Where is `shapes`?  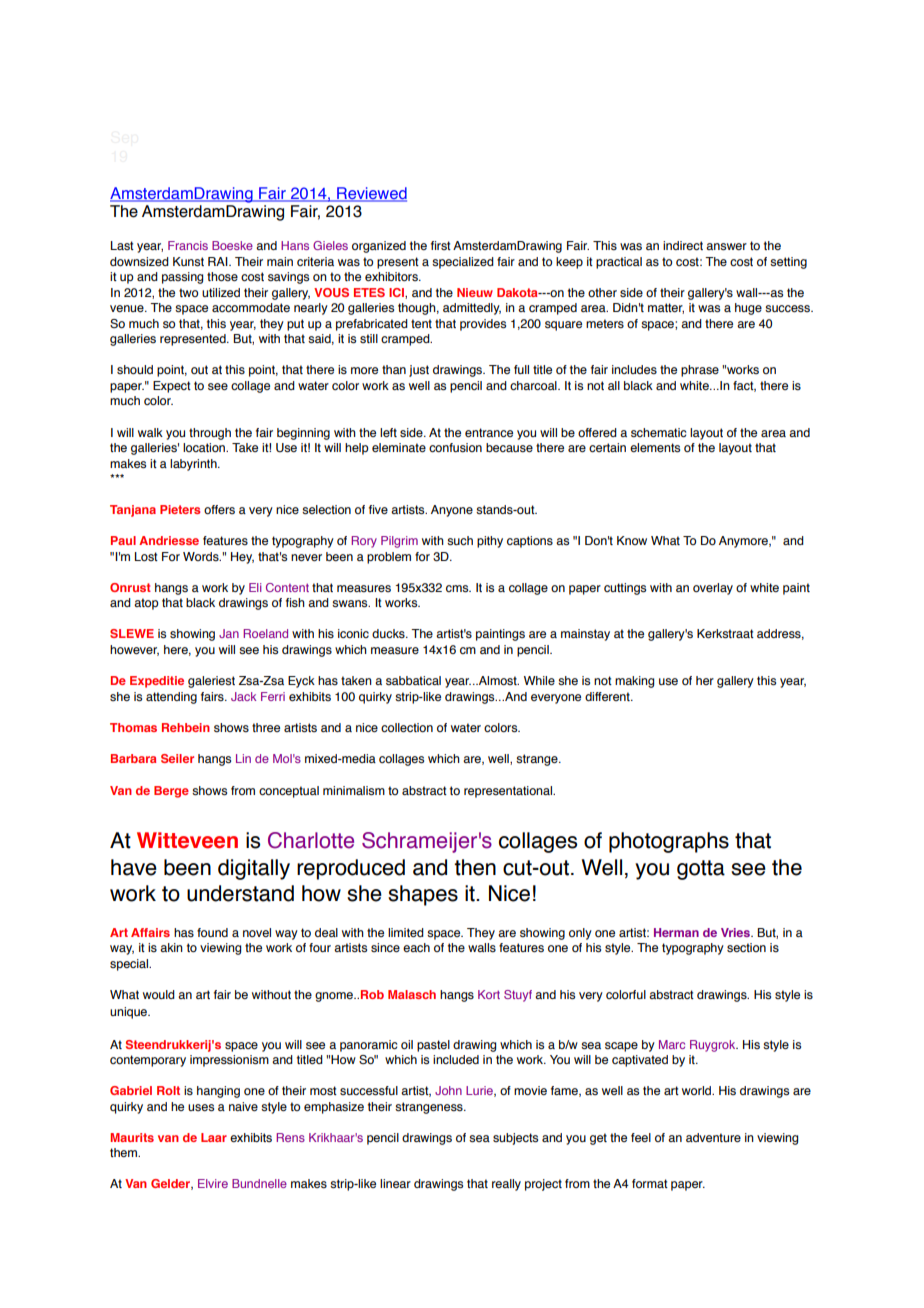 shapes is located at coordinates (423, 895).
